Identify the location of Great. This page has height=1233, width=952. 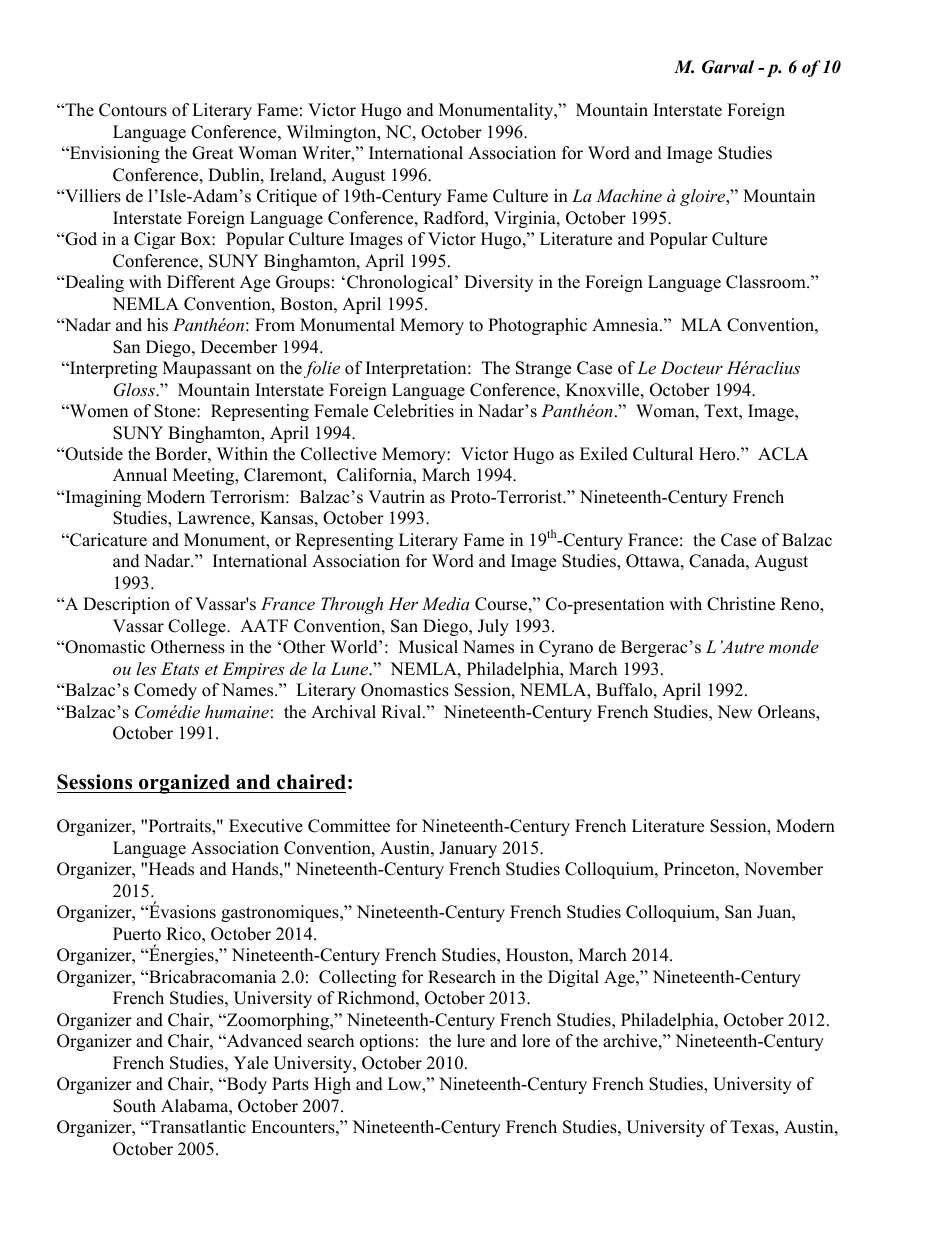
(213, 153).
